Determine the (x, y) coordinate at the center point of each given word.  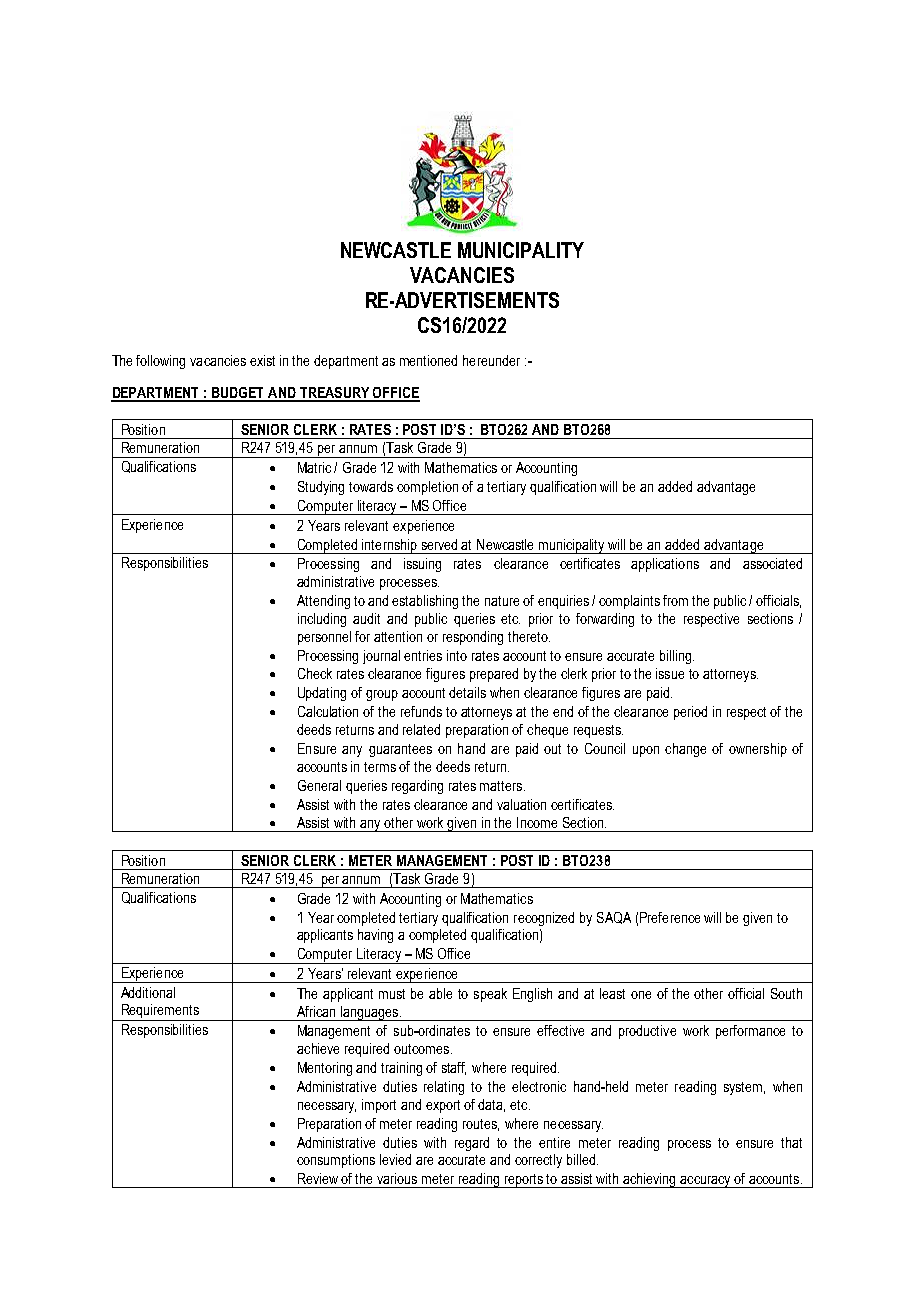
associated (772, 563)
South (786, 993)
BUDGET (238, 394)
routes (481, 1125)
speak (490, 995)
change (685, 750)
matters (502, 786)
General (319, 785)
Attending (323, 602)
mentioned (428, 360)
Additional (148, 992)
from (675, 600)
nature (502, 601)
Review (318, 1178)
